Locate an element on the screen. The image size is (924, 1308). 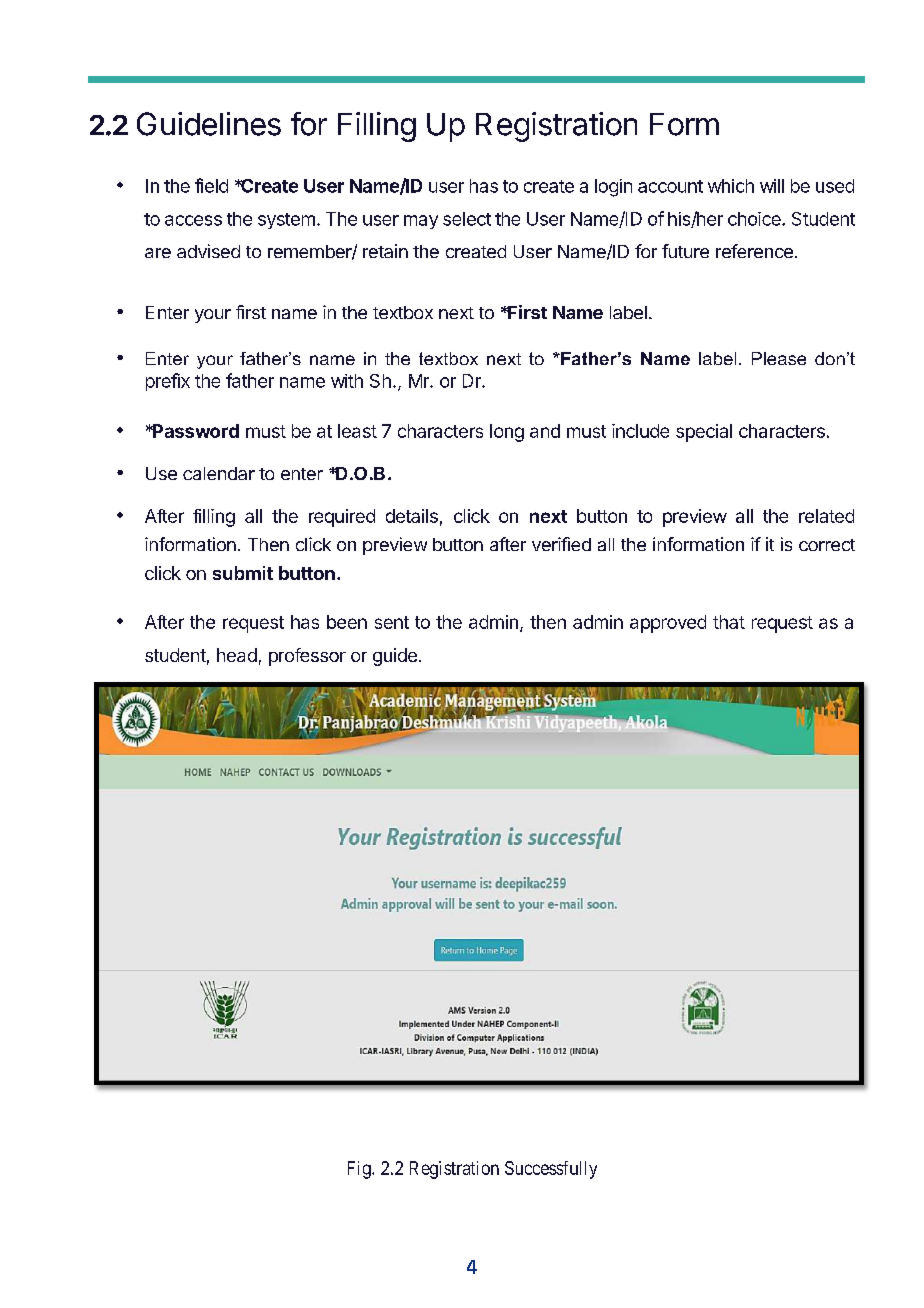
Successfully is located at coordinates (551, 1170).
